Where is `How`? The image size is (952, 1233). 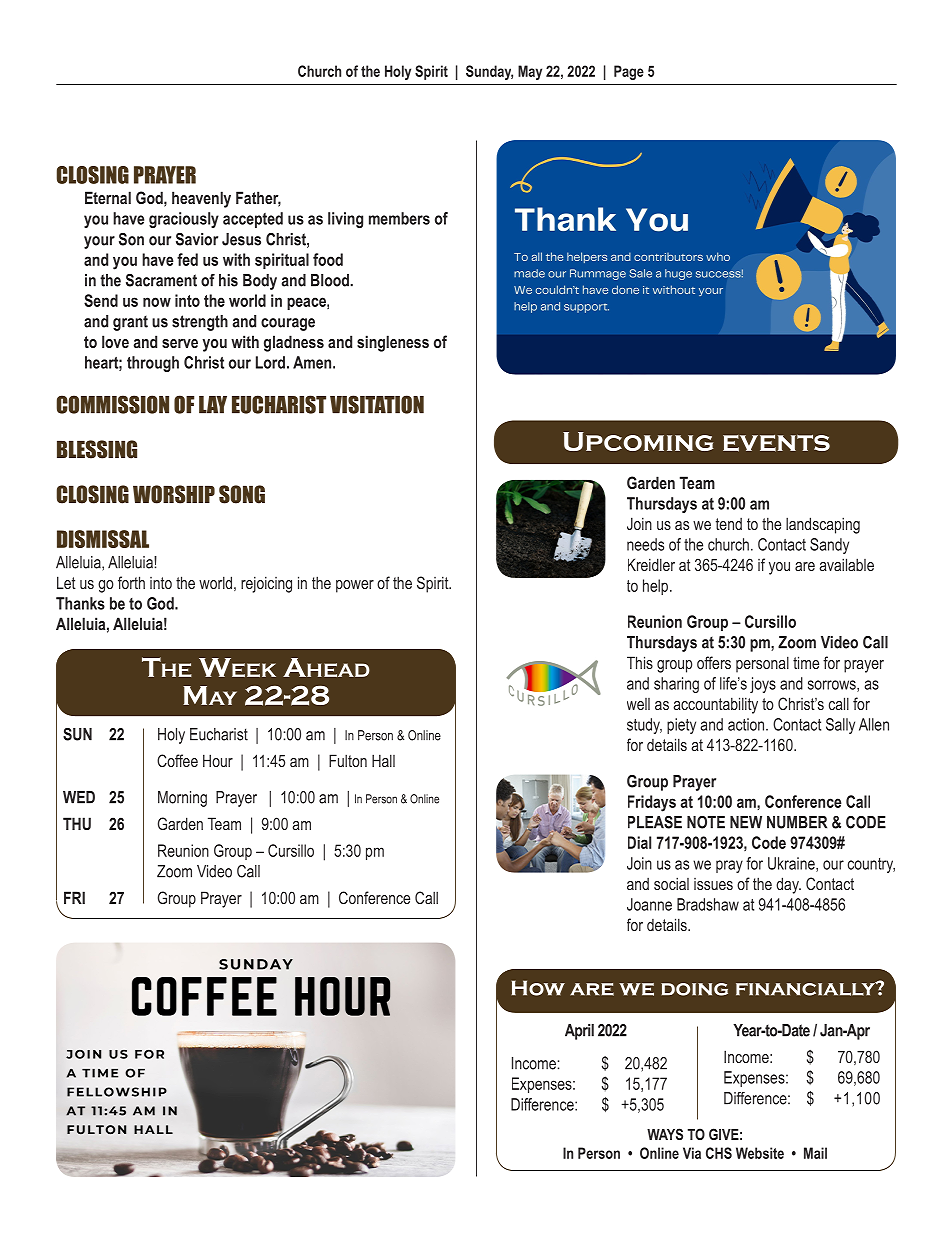
How is located at coordinates (538, 988).
